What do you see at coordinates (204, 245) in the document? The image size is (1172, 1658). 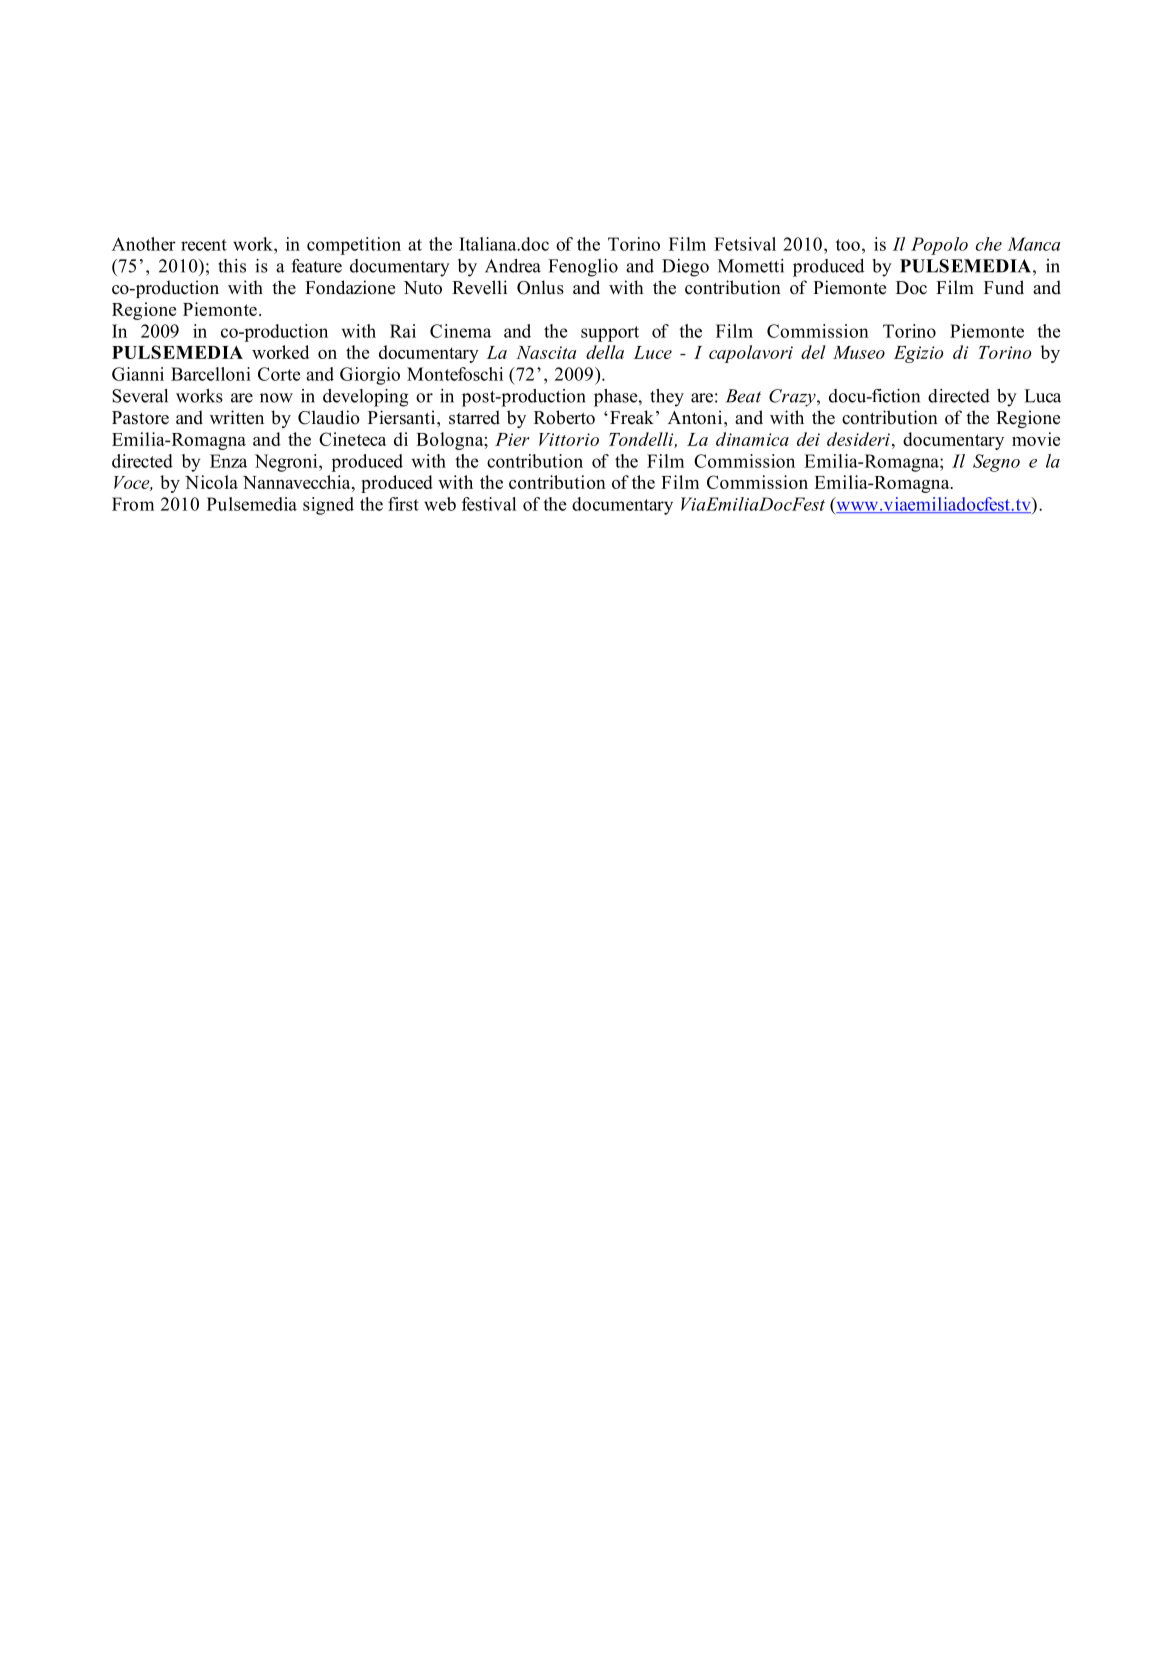 I see `recent` at bounding box center [204, 245].
